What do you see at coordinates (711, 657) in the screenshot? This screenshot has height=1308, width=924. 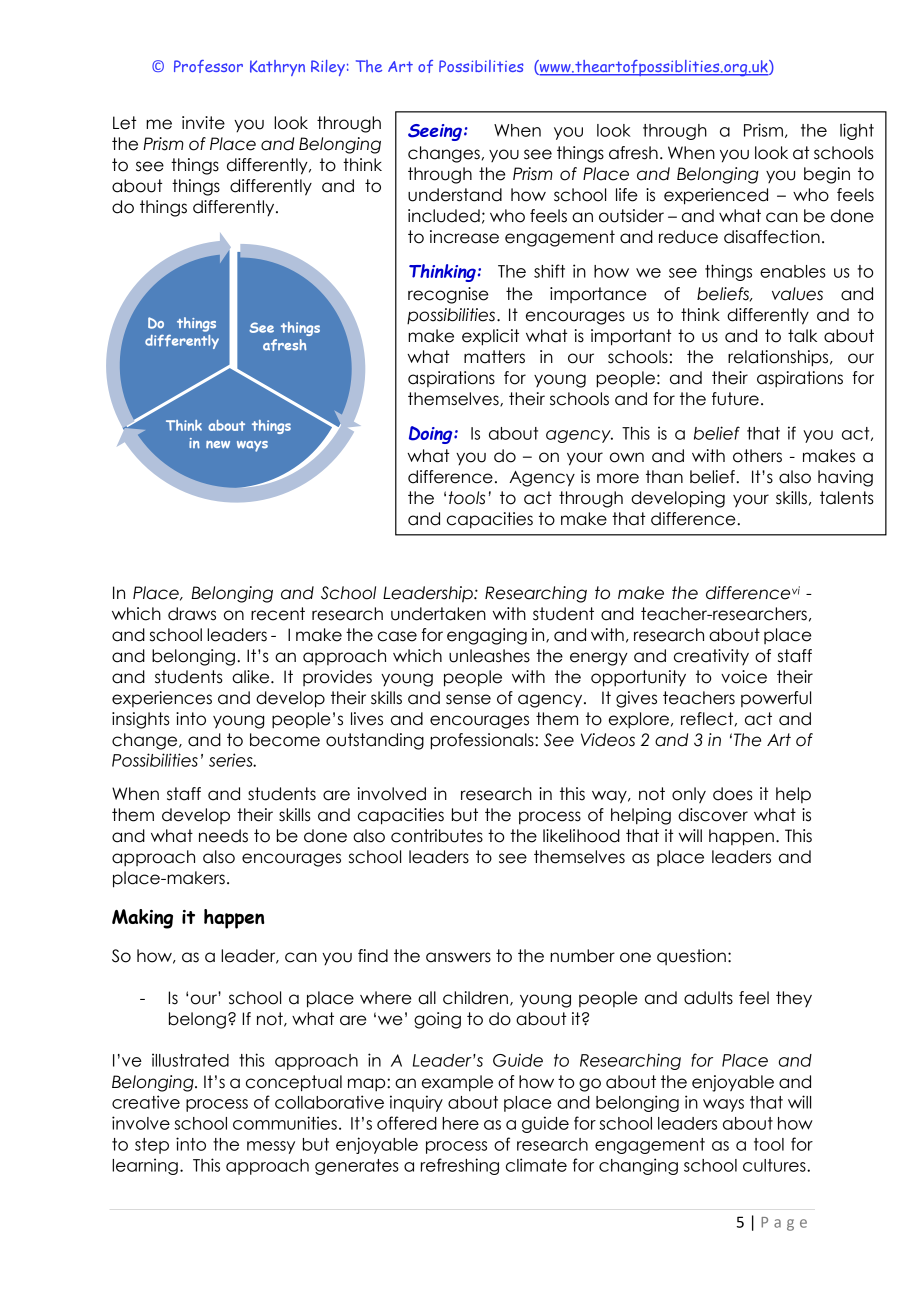 I see `creativity` at bounding box center [711, 657].
